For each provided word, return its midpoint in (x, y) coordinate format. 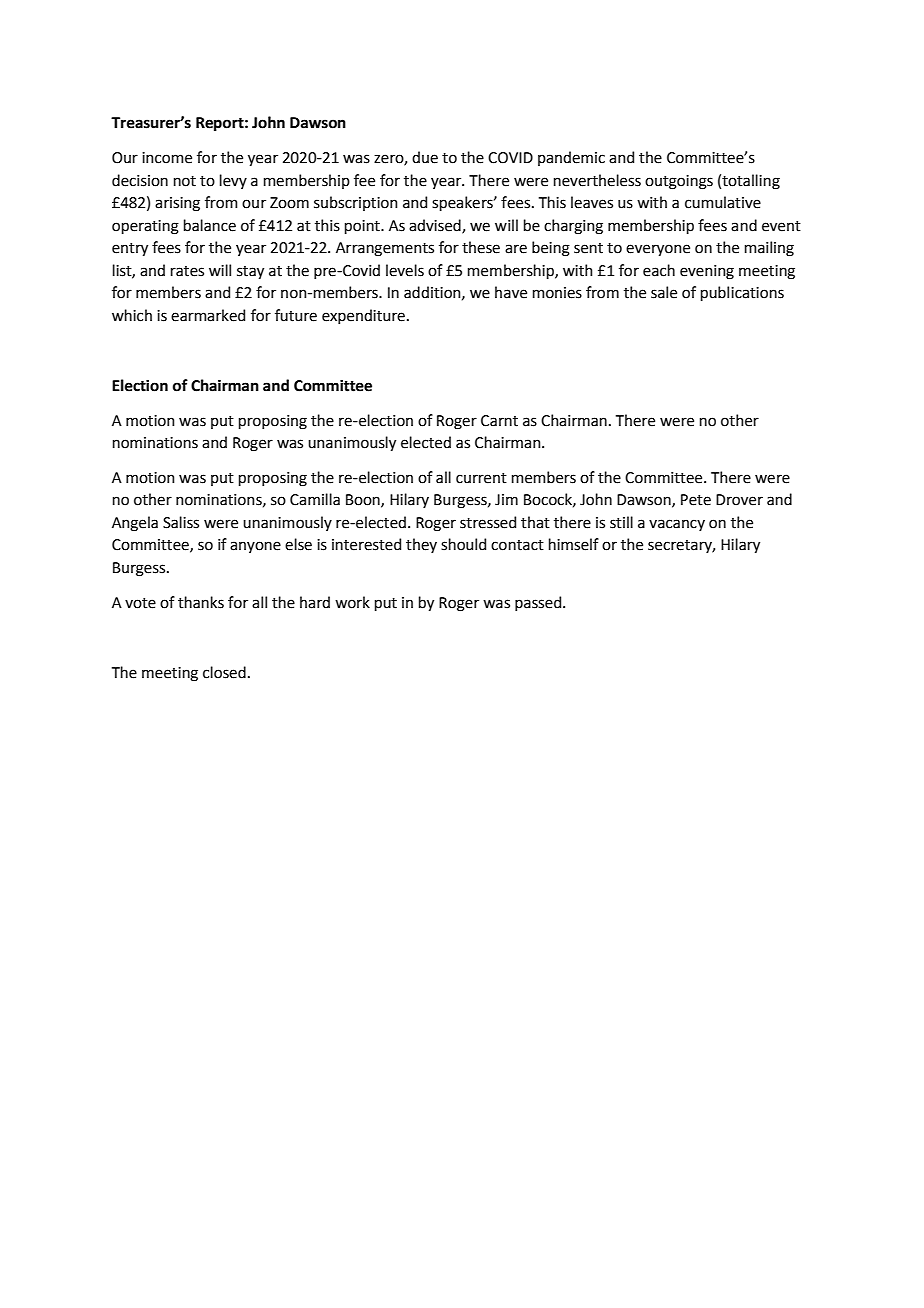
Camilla (315, 499)
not (185, 181)
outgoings (679, 182)
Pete (696, 500)
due (425, 157)
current (481, 478)
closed (224, 672)
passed (539, 603)
